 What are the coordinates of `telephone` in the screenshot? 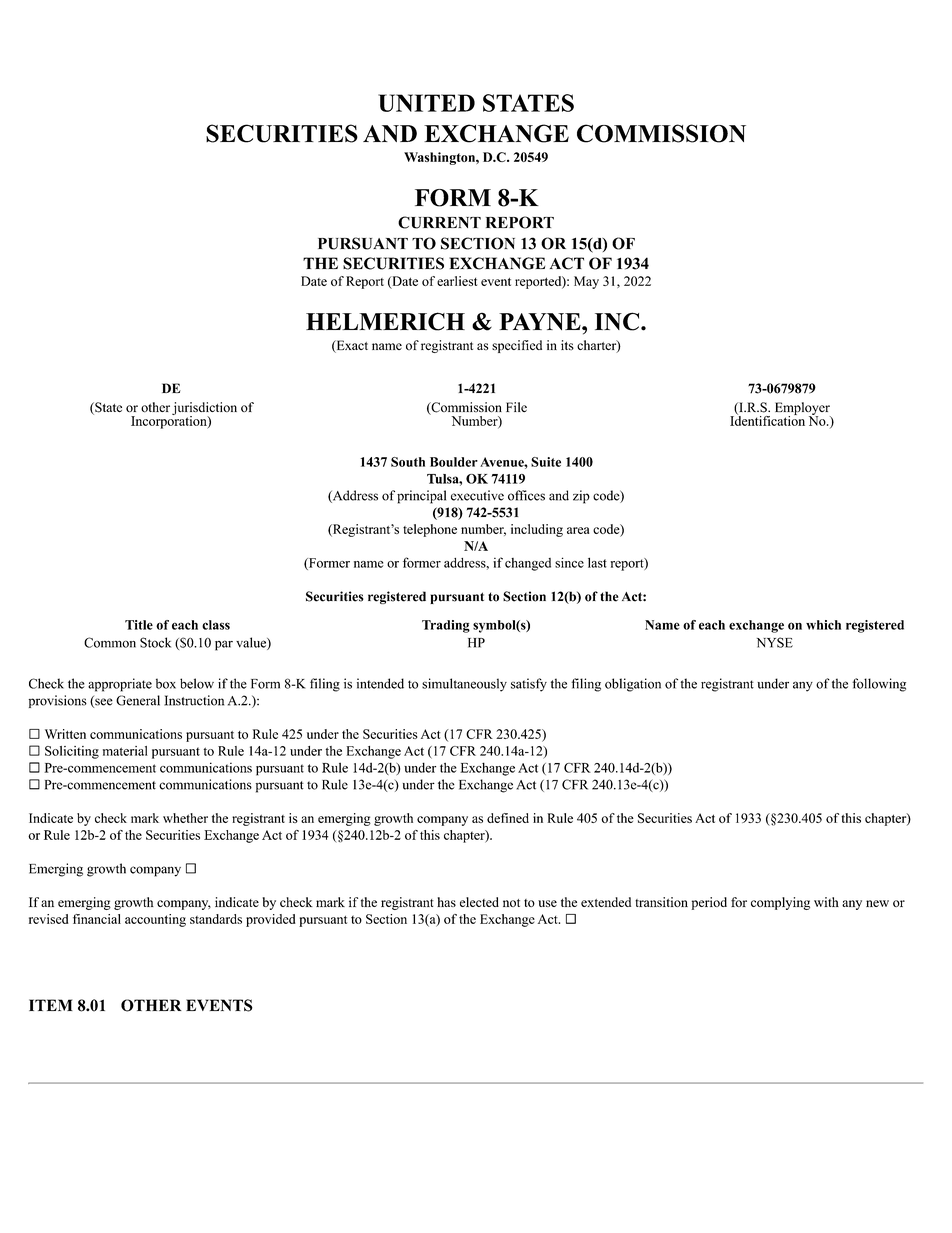 It's located at (430, 530).
